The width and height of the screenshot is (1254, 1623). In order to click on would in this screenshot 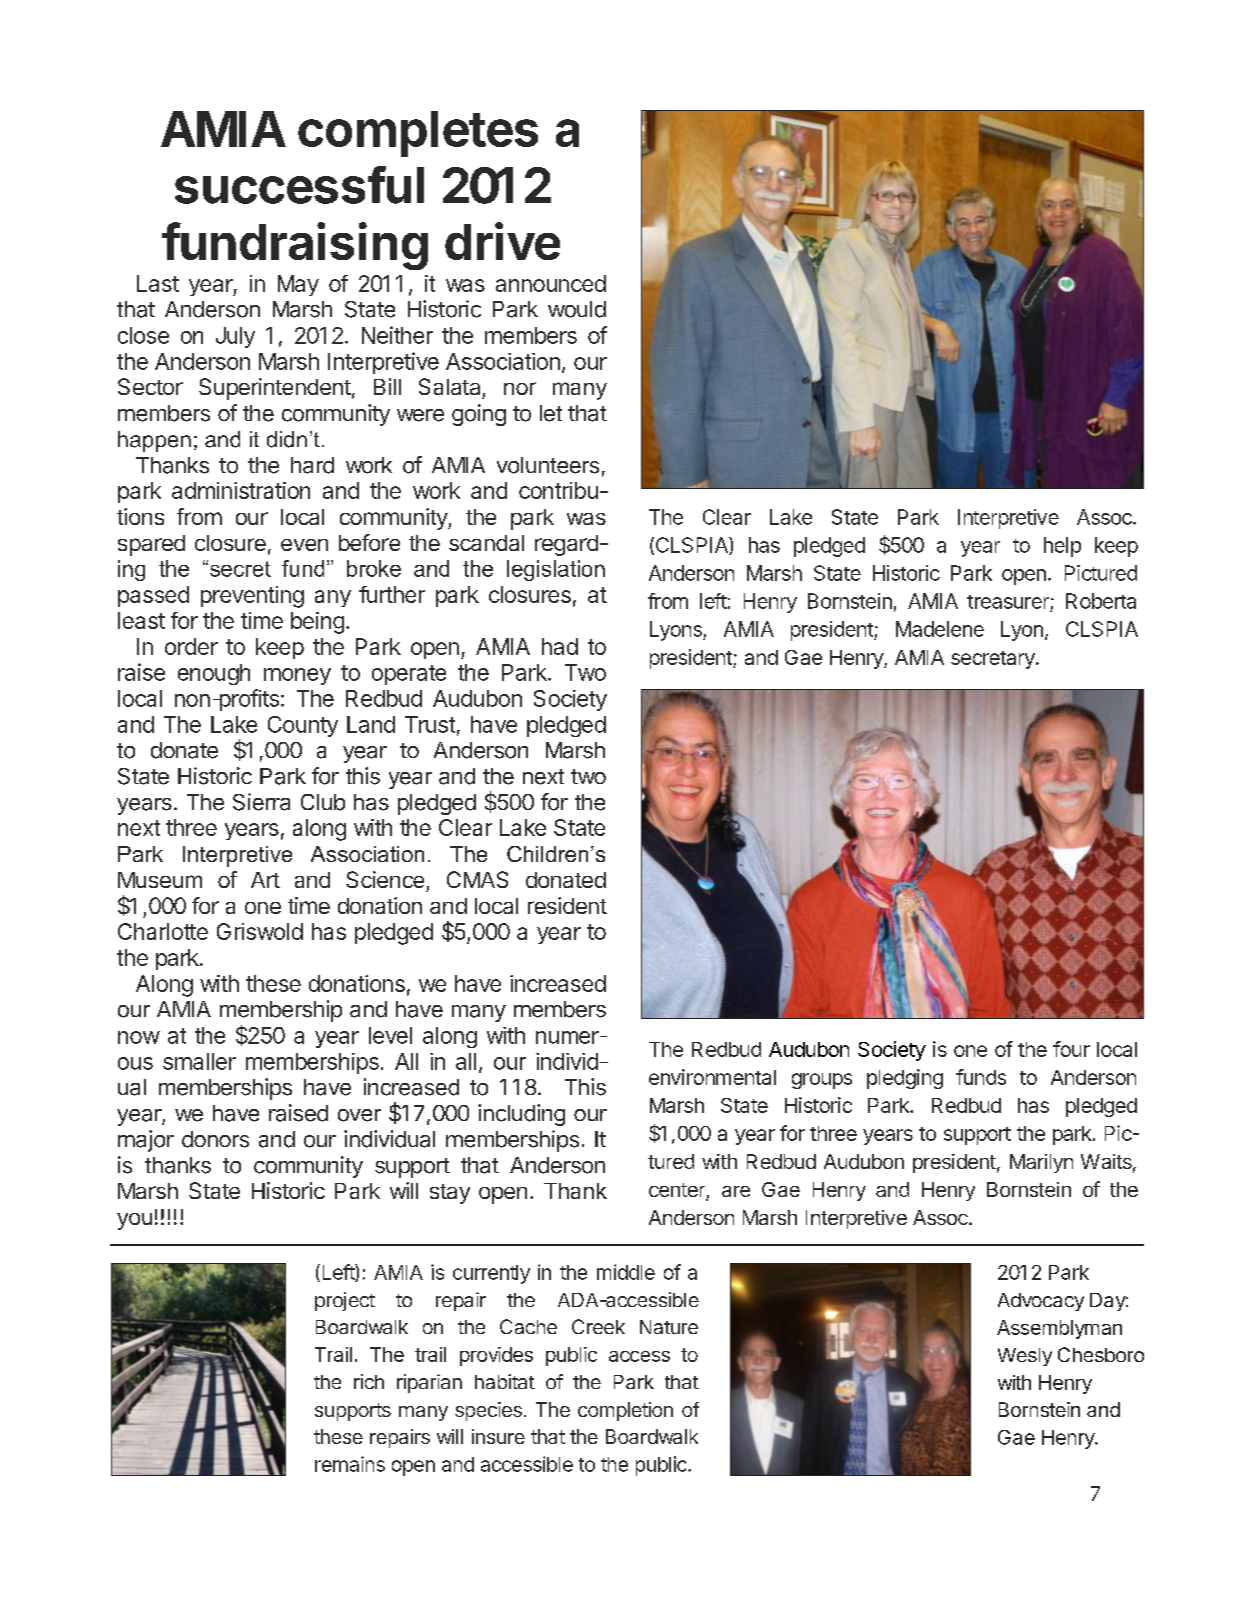, I will do `click(577, 309)`.
